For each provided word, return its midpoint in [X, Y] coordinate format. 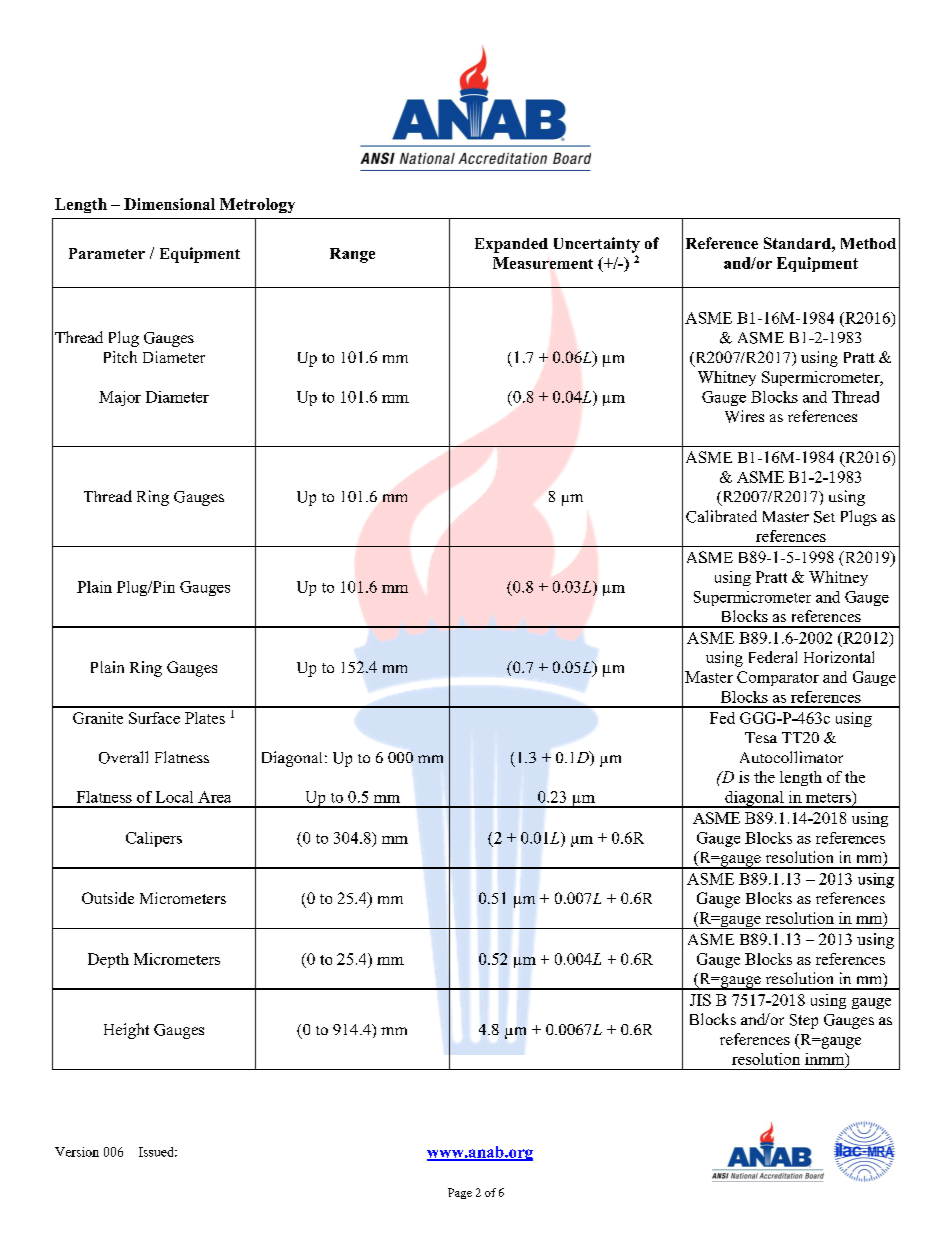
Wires [744, 416]
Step [804, 1021]
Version [77, 1152]
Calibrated [721, 516]
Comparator [778, 678]
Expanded [511, 245]
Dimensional [169, 204]
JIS [700, 1000]
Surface [154, 718]
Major [120, 398]
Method [868, 243]
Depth [108, 960]
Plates [205, 718]
